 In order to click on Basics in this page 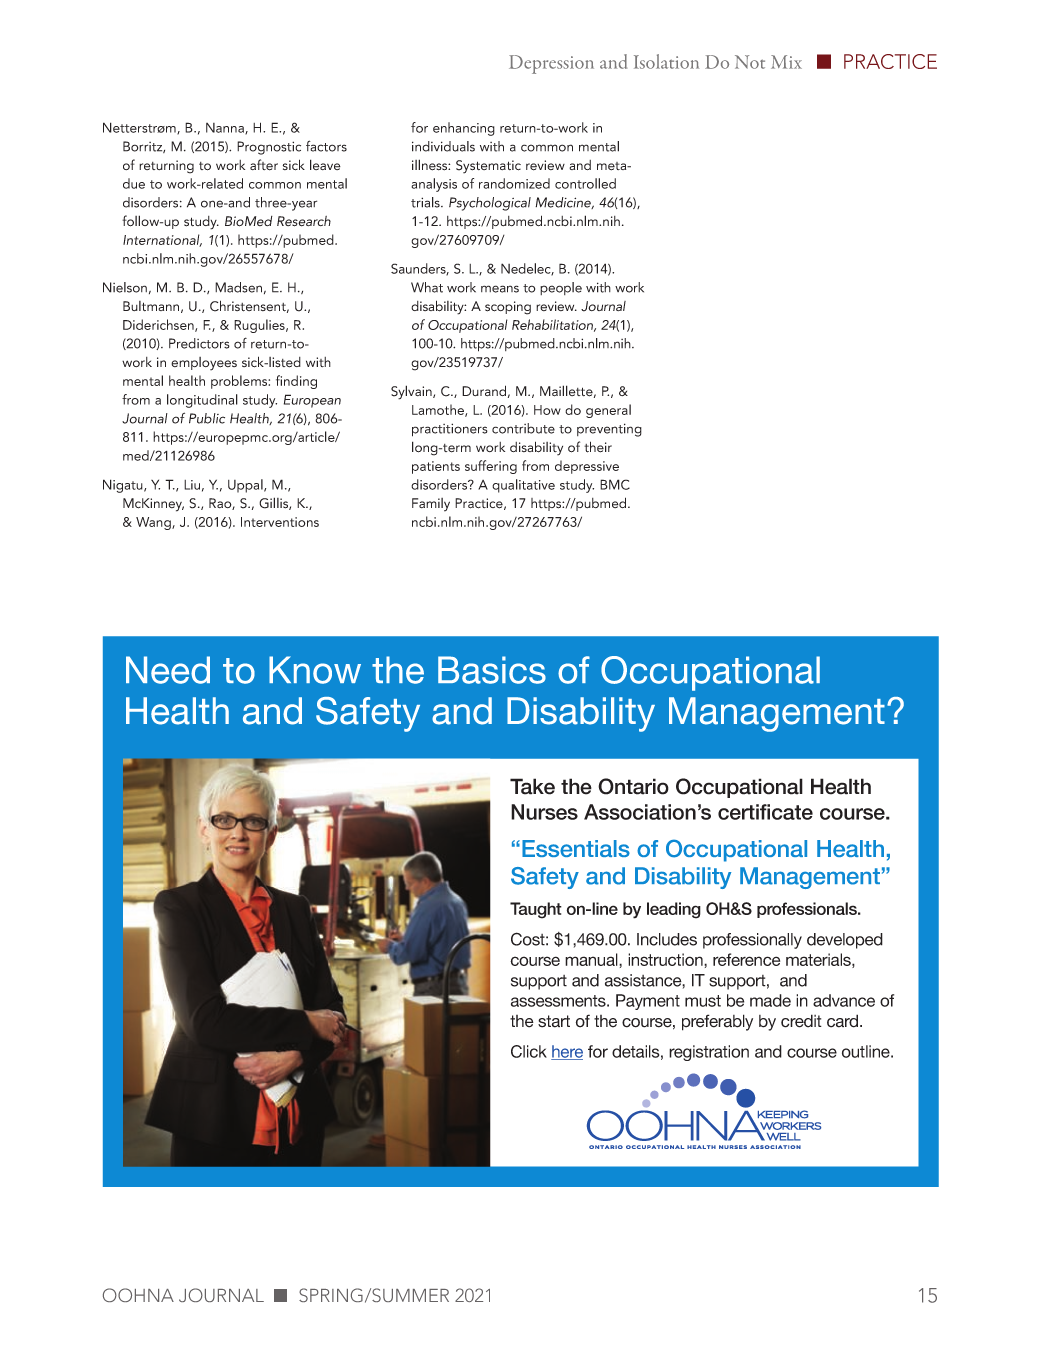, I will do `click(492, 670)`.
